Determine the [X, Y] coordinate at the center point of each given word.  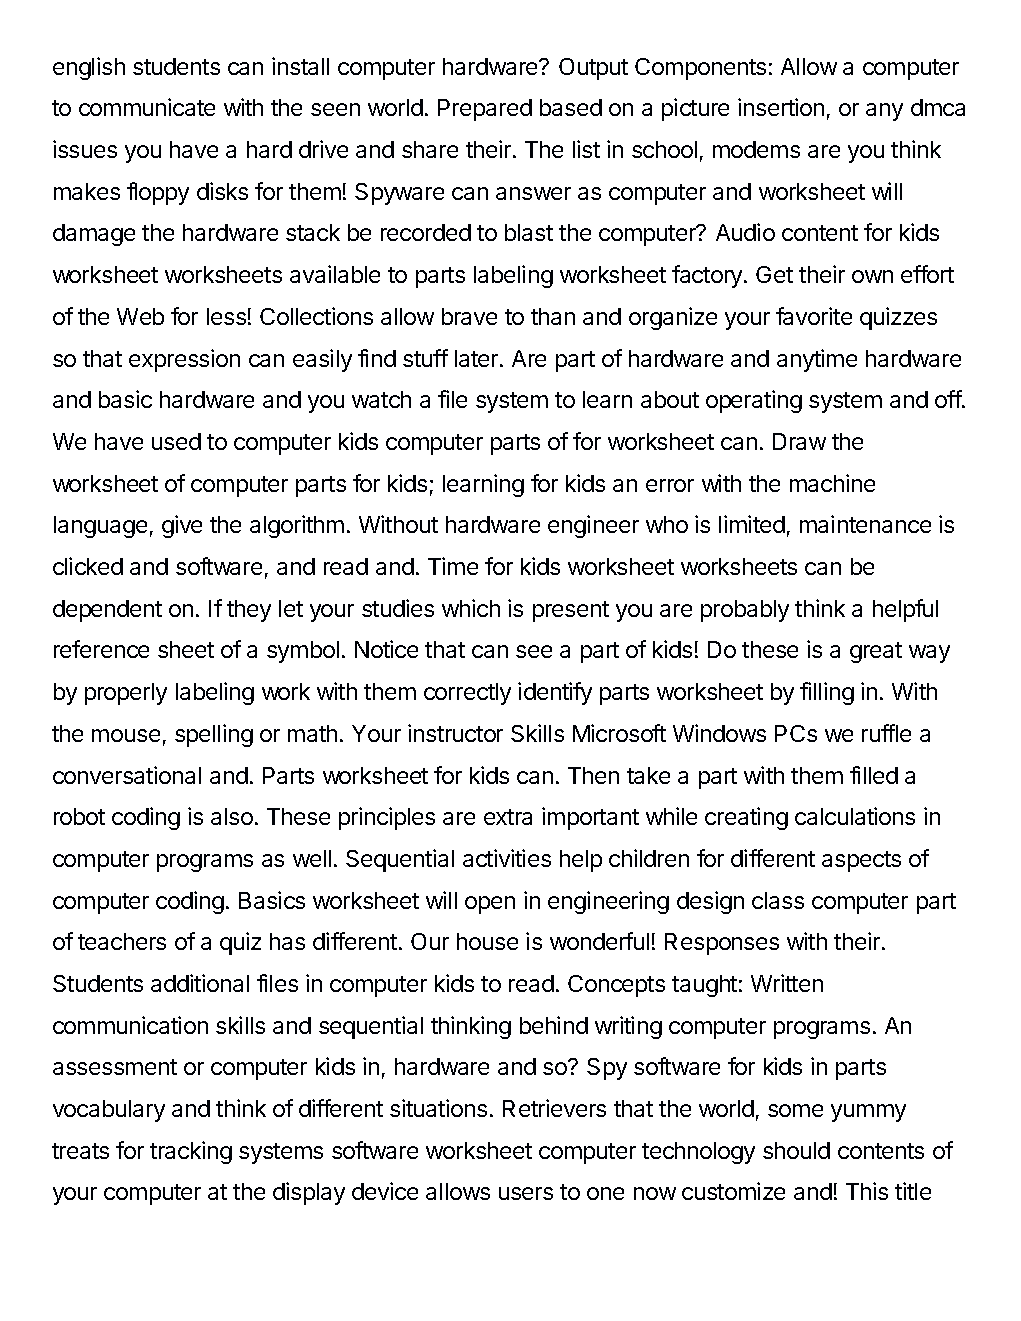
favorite [814, 316]
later [478, 358]
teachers [122, 941]
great [876, 652]
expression [184, 360]
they [249, 611]
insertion [781, 107]
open [490, 905]
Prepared [485, 110]
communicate [147, 107]
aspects [861, 861]
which [471, 608]
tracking [191, 1152]
